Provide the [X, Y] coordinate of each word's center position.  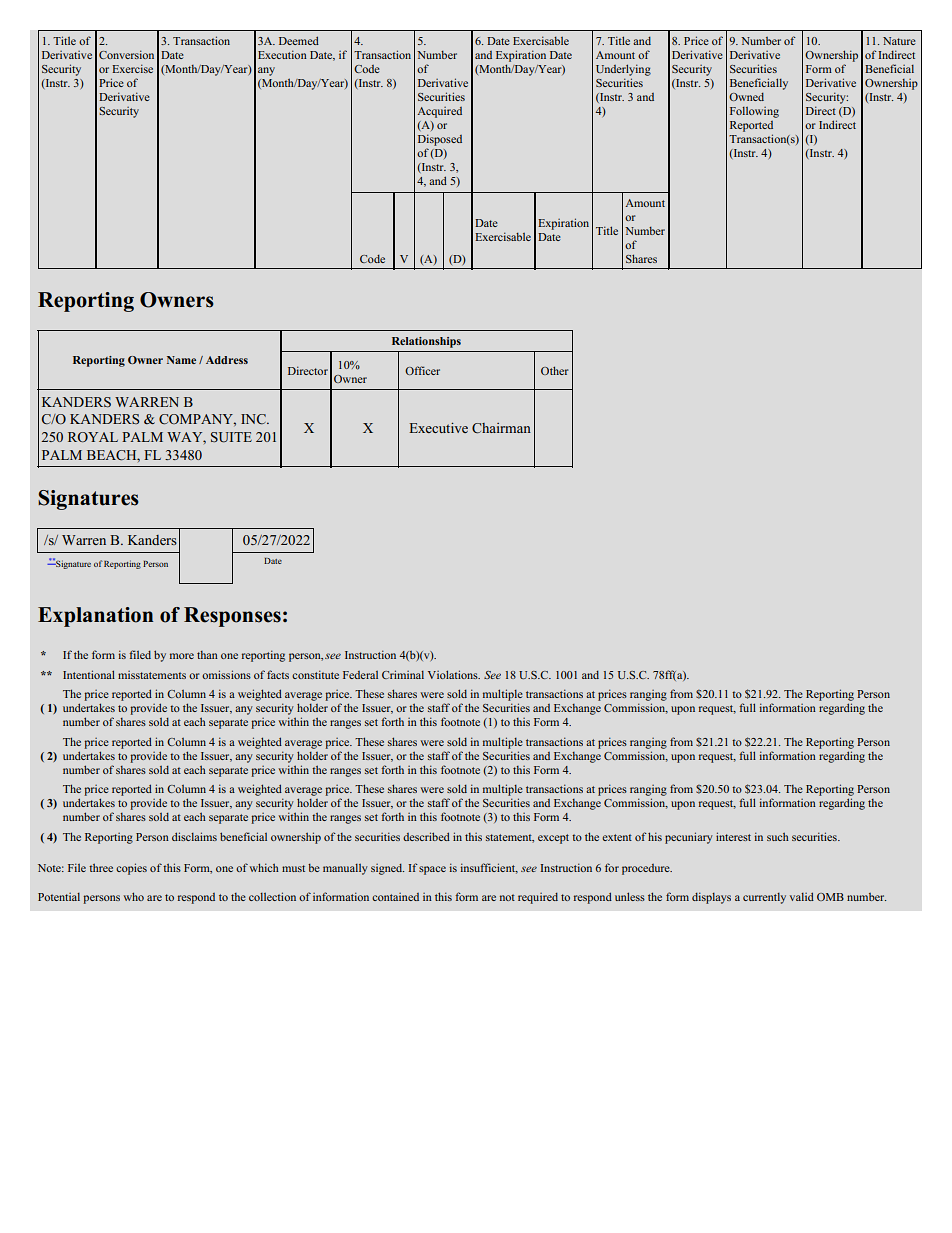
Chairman [501, 428]
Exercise [132, 68]
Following [754, 112]
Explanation [95, 617]
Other [555, 370]
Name [181, 360]
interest [733, 836]
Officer [422, 370]
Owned [746, 97]
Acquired [439, 112]
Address [227, 360]
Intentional [89, 674]
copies [131, 869]
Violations [454, 674]
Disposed [440, 140]
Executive [438, 427]
